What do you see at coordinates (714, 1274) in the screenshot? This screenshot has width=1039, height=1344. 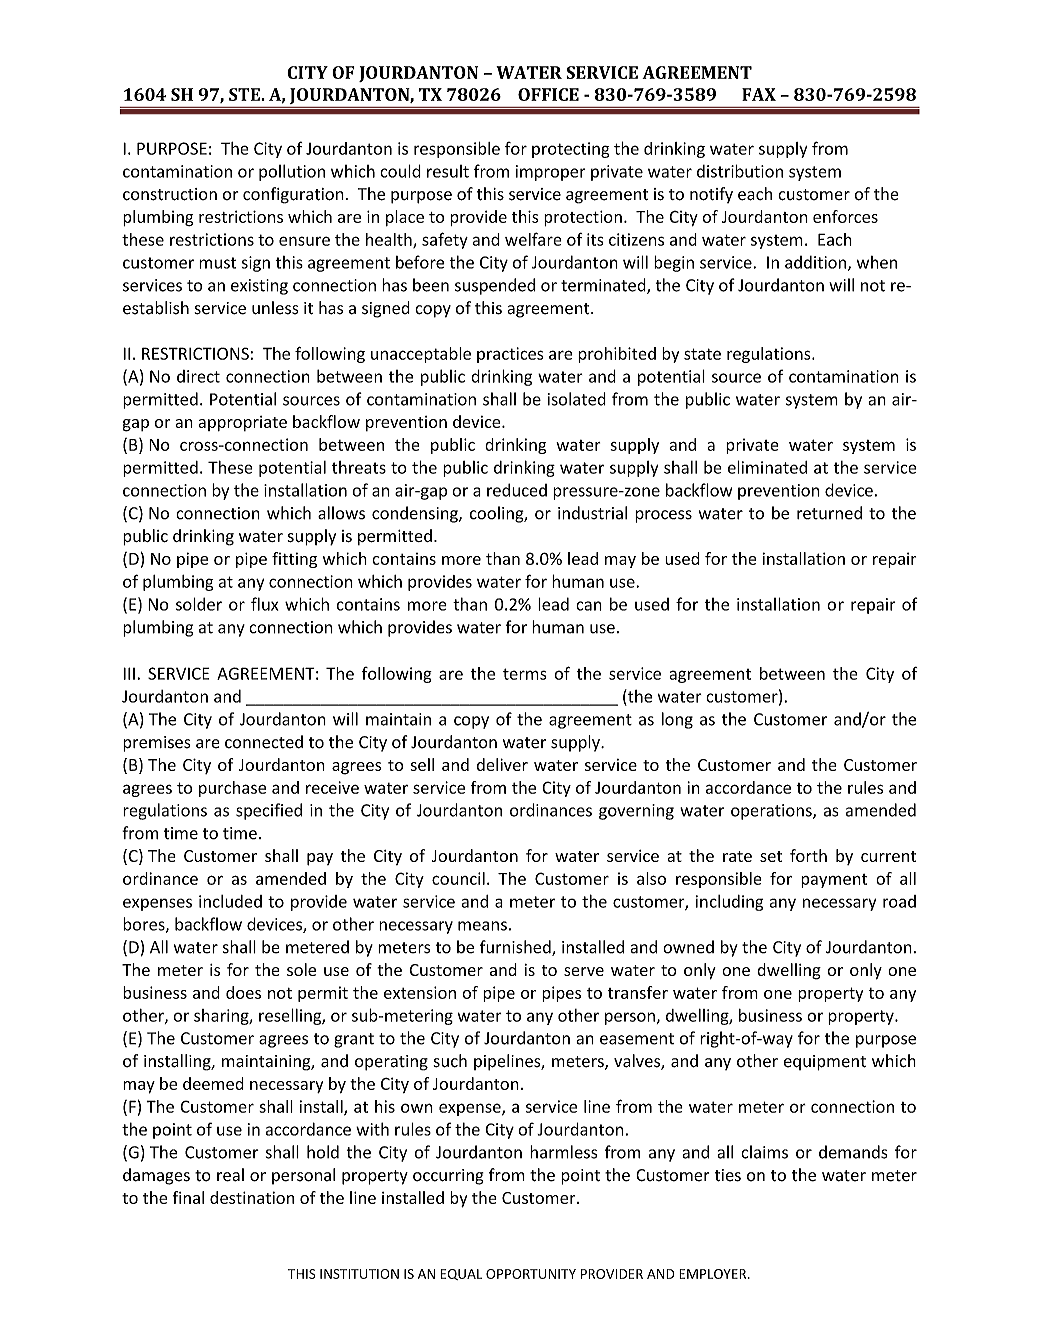 I see `EMPLOYER` at bounding box center [714, 1274].
